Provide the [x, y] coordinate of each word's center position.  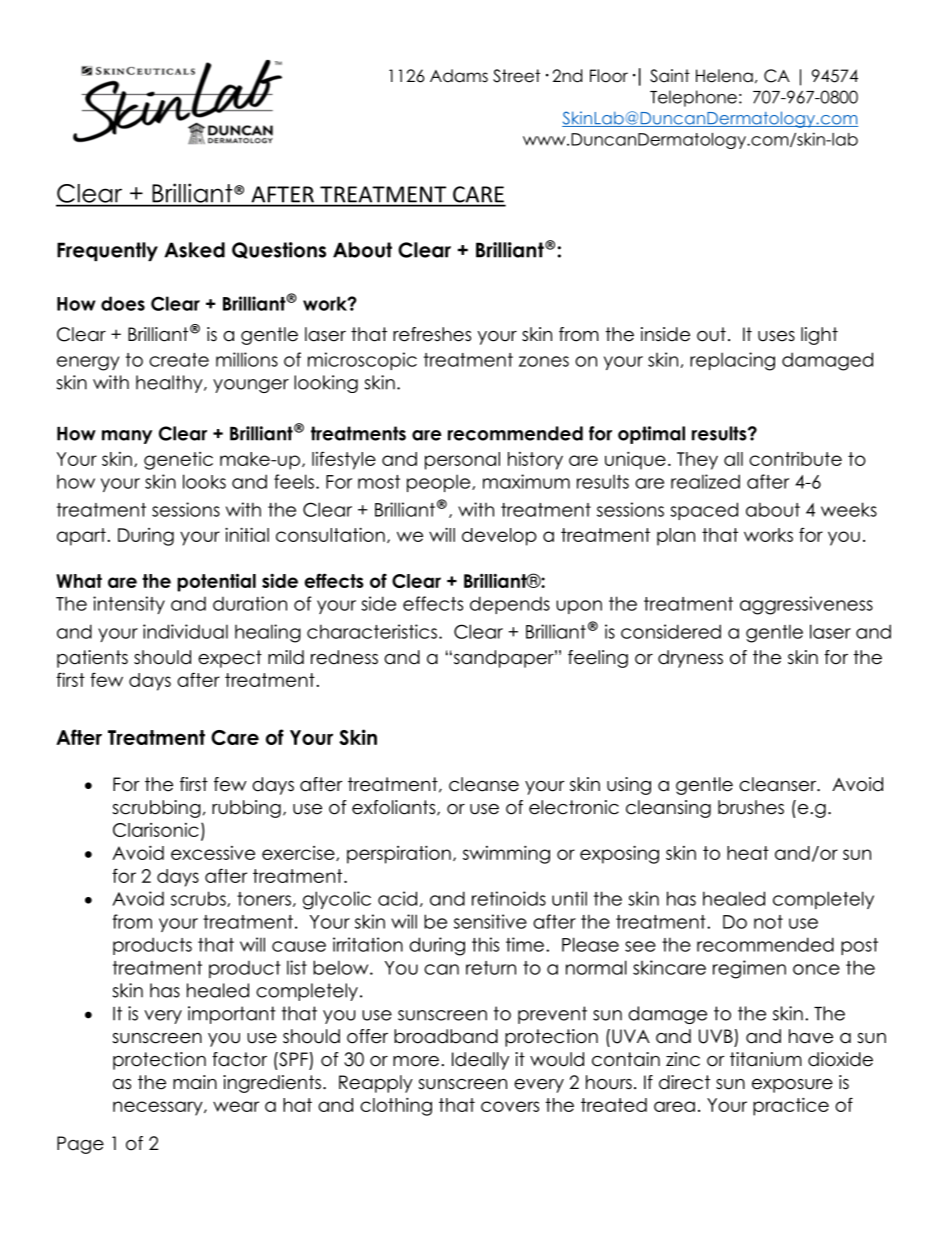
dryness [690, 659]
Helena [724, 76]
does [123, 303]
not [768, 922]
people [440, 483]
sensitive [490, 921]
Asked [194, 250]
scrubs [199, 899]
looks [204, 481]
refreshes [432, 334]
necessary [159, 1108]
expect [230, 659]
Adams [459, 76]
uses [776, 336]
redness [344, 657]
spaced [704, 511]
